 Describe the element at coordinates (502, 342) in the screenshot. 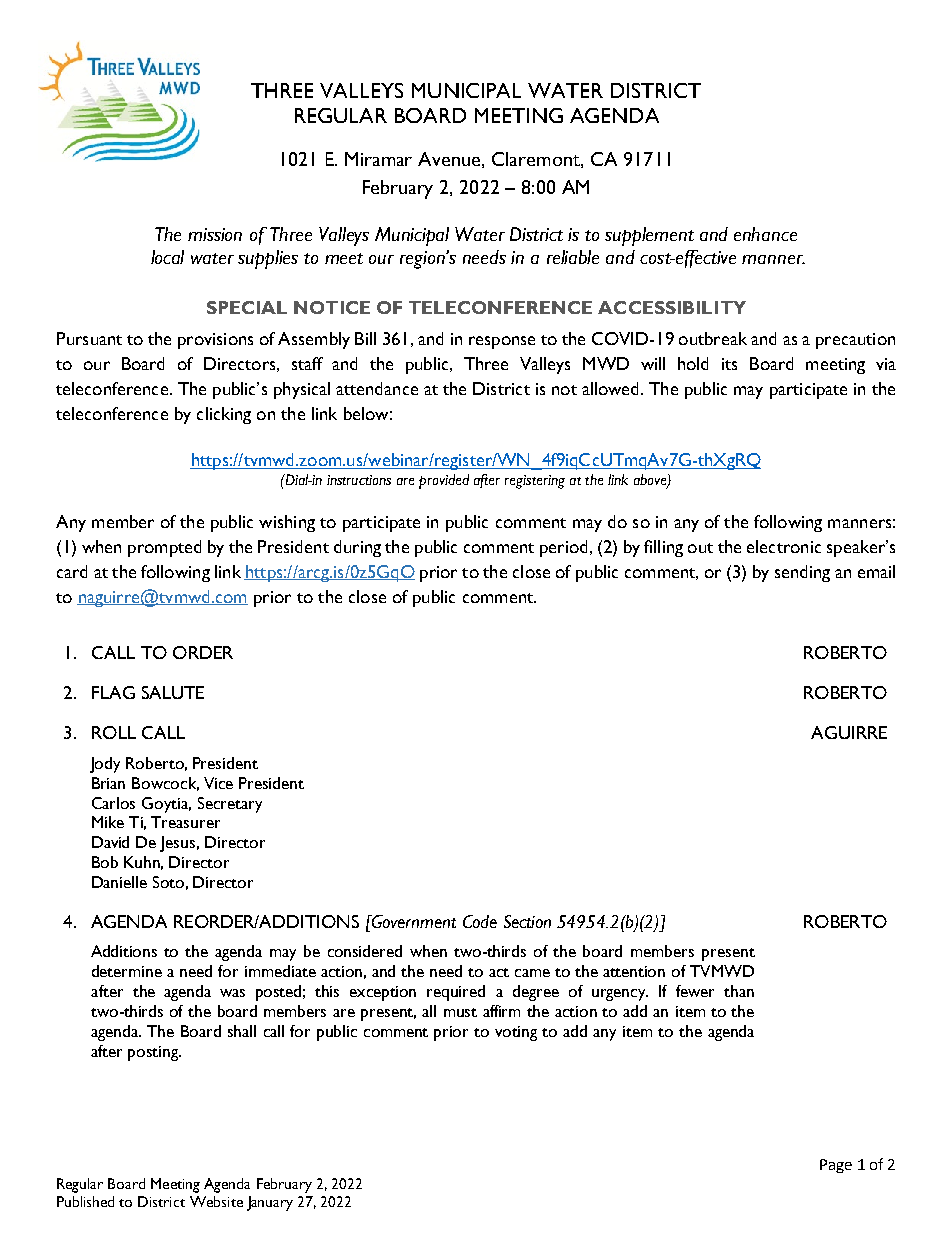

I see `response` at that location.
